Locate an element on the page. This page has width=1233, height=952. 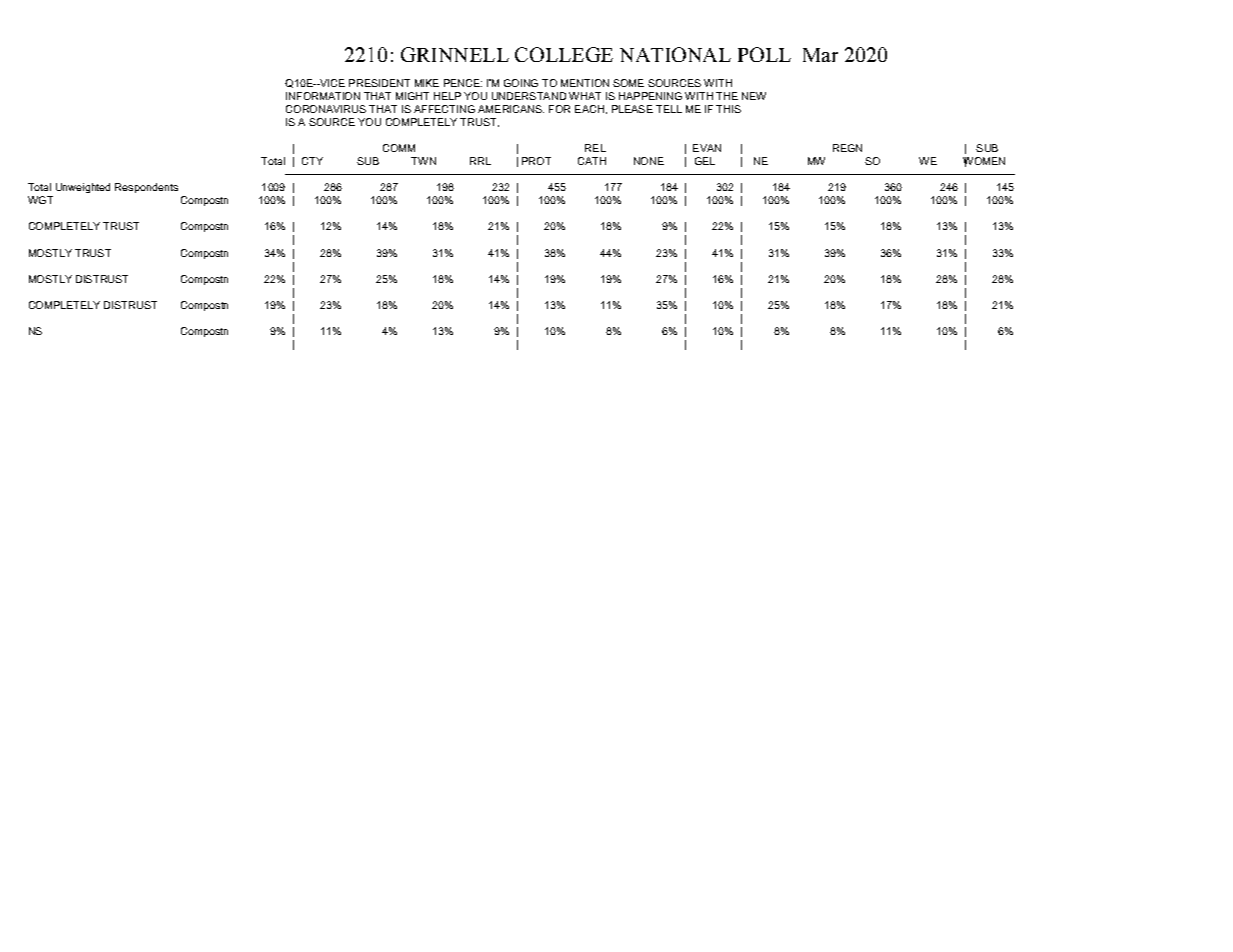
PRESIDENT is located at coordinates (379, 83).
